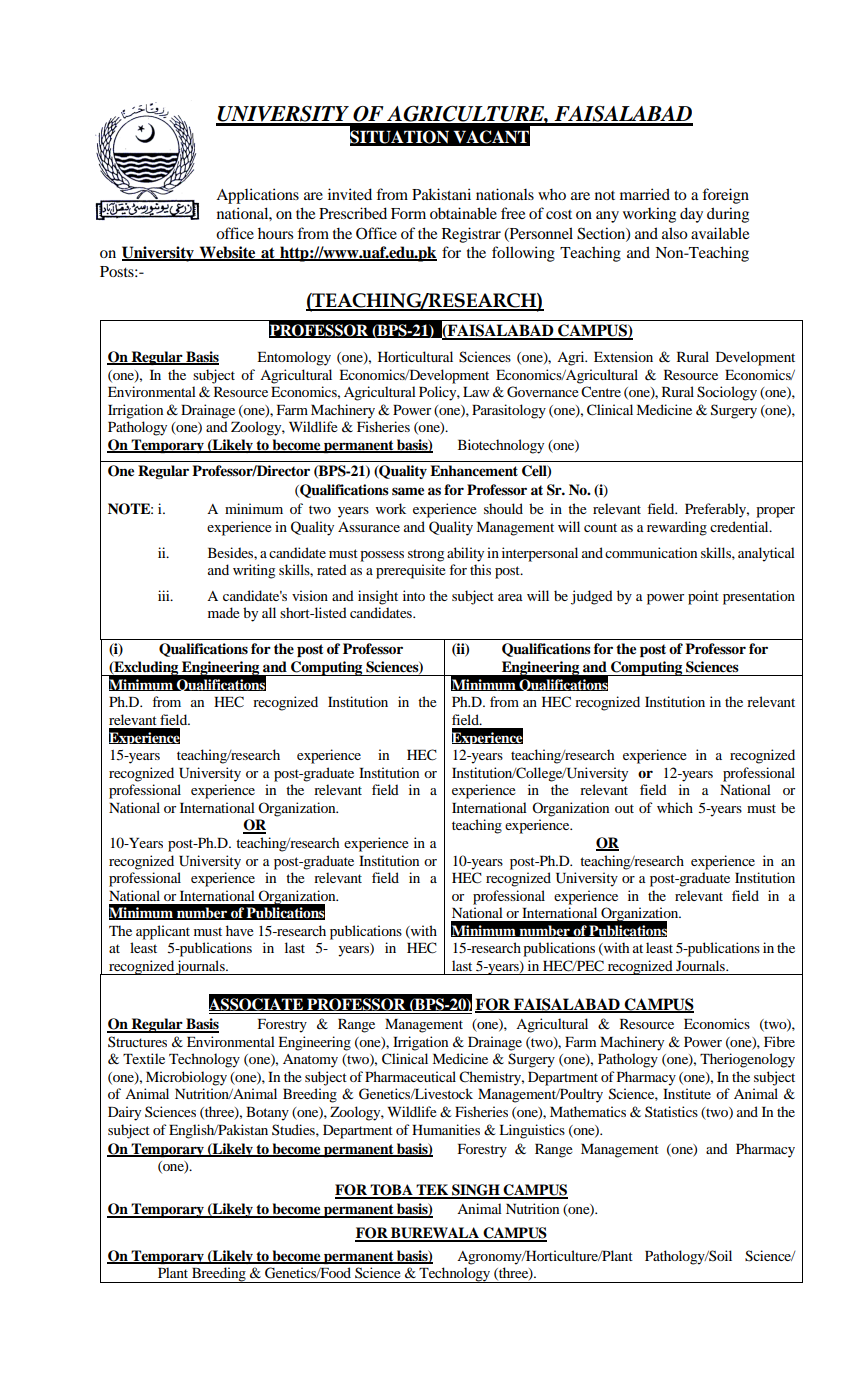 The width and height of the document is (849, 1400). I want to click on Statistics, so click(671, 1111).
